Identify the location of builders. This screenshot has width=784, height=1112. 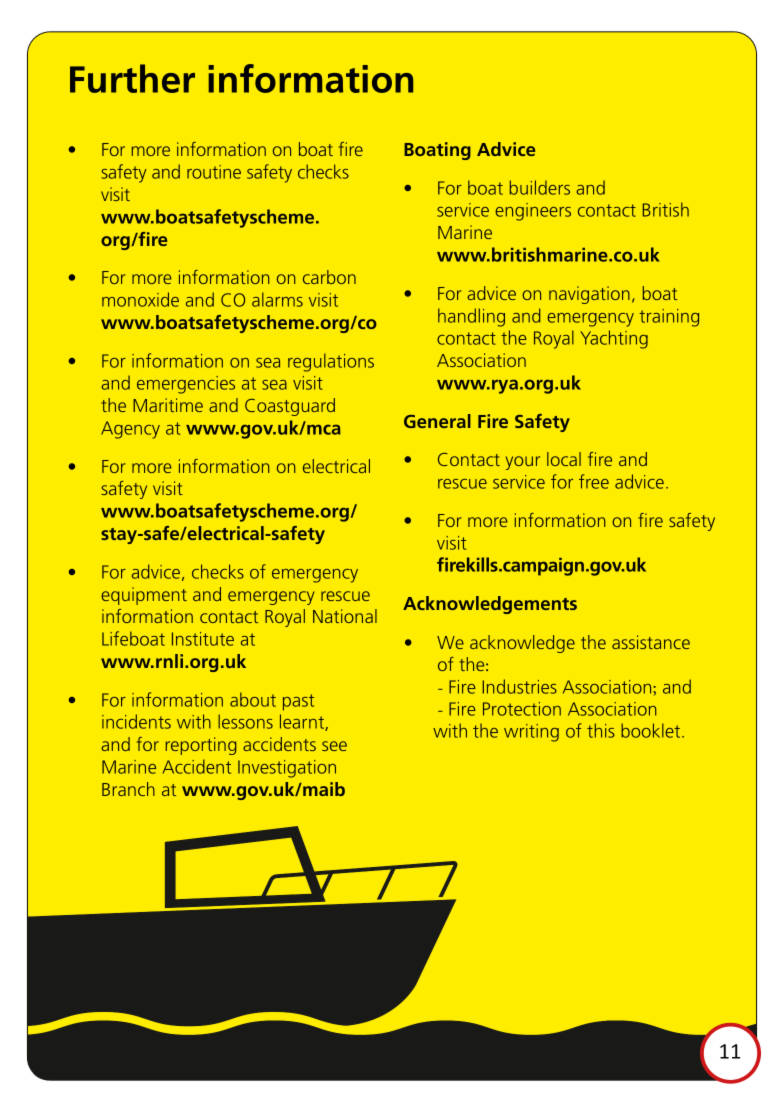
(540, 187).
